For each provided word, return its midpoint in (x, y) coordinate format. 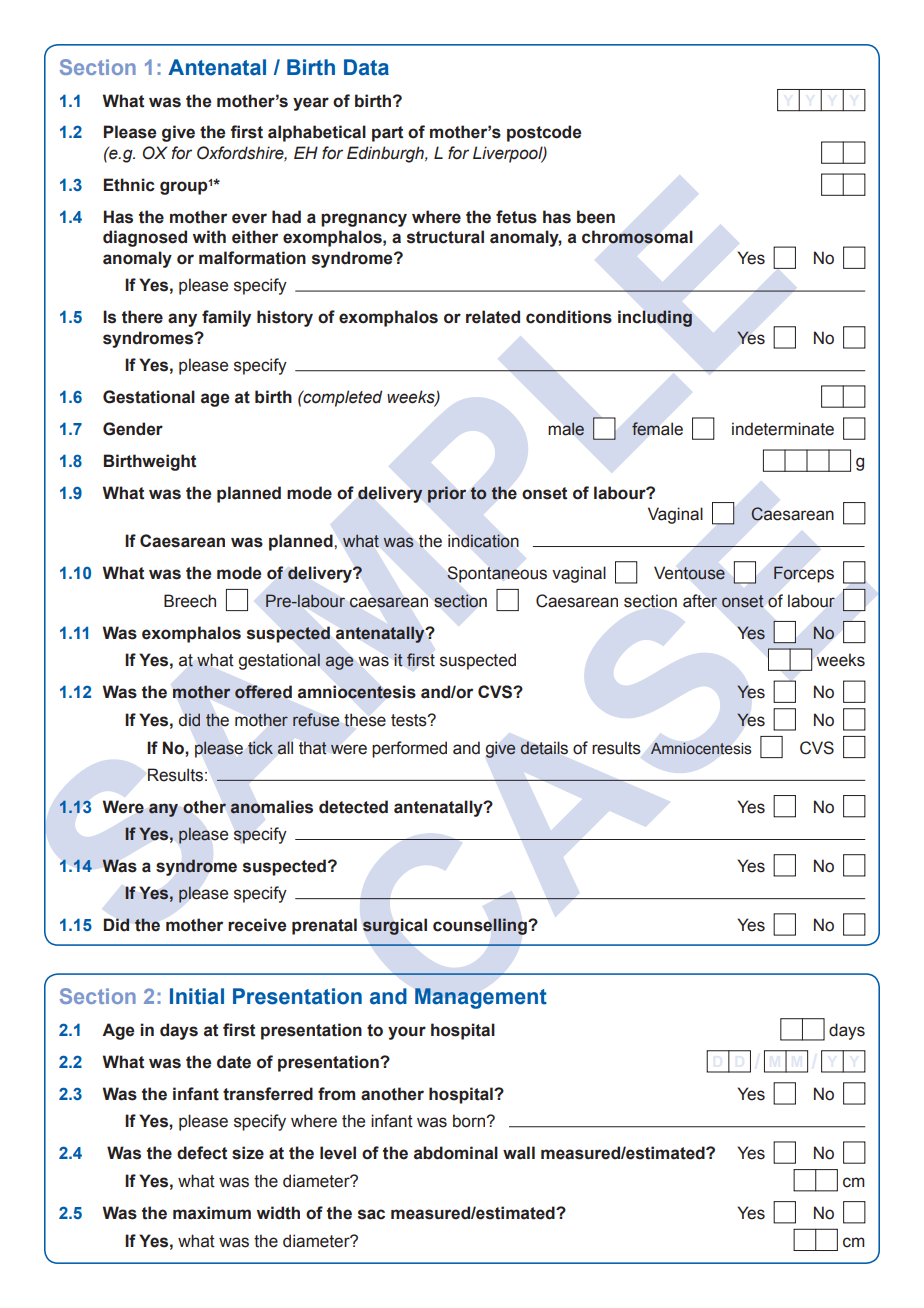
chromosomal (637, 237)
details (544, 748)
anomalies (271, 807)
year (311, 104)
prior (447, 494)
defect (202, 1153)
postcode (544, 133)
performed (409, 749)
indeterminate (783, 429)
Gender (133, 429)
